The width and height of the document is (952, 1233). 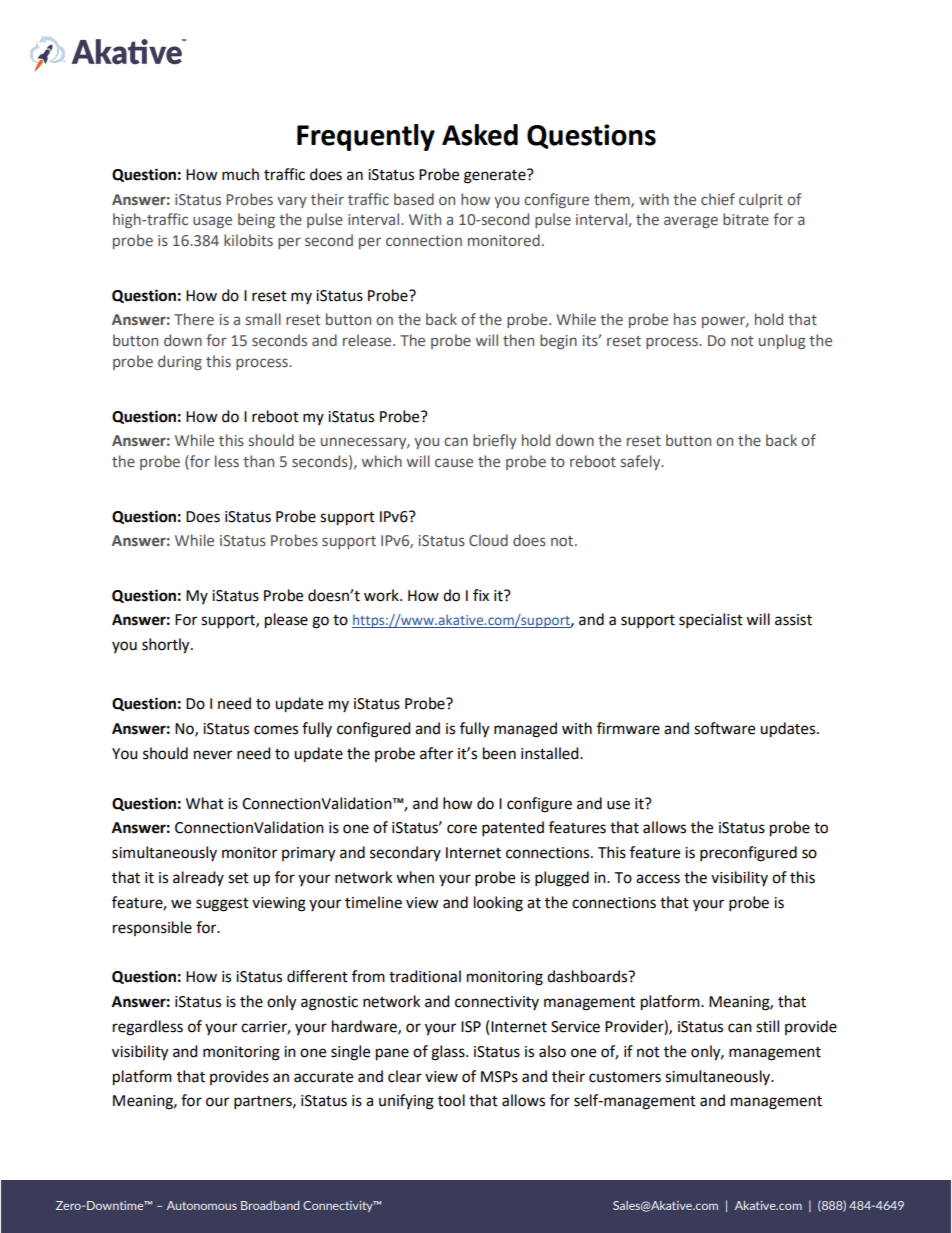 I want to click on safely, so click(x=642, y=462).
